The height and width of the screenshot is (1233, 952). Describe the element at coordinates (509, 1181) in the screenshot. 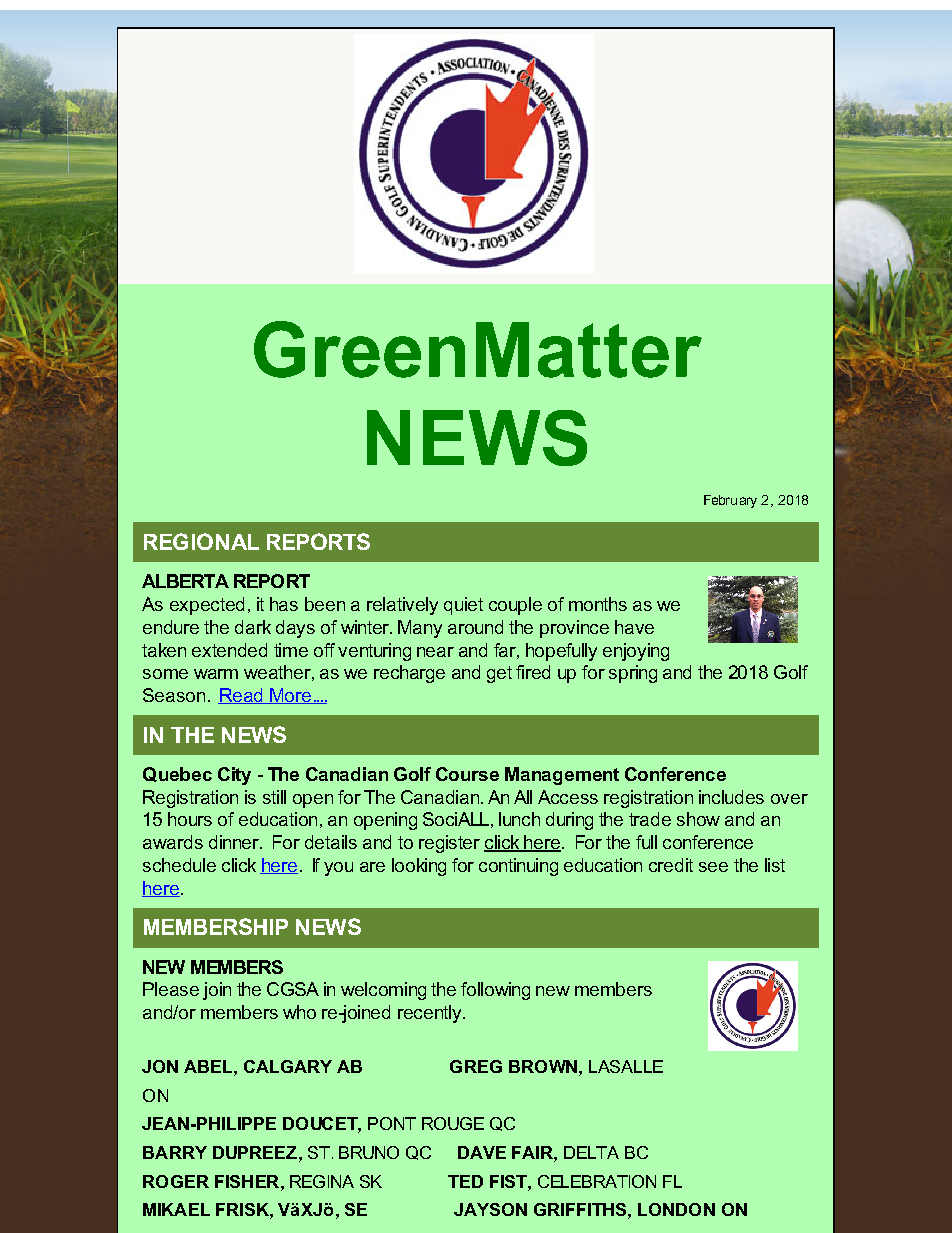

I see `FIST` at that location.
